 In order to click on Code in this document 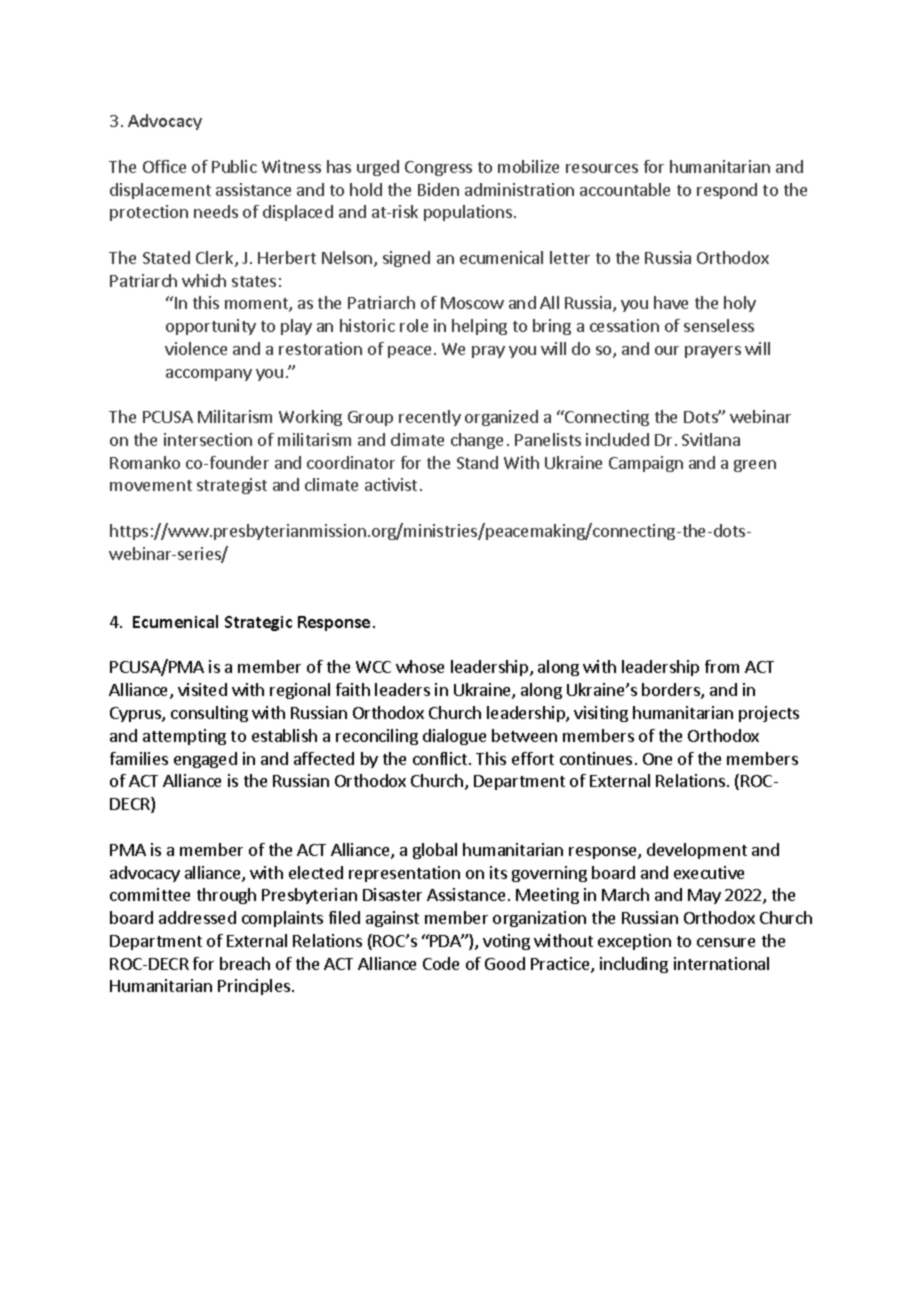, I will do `click(441, 963)`.
